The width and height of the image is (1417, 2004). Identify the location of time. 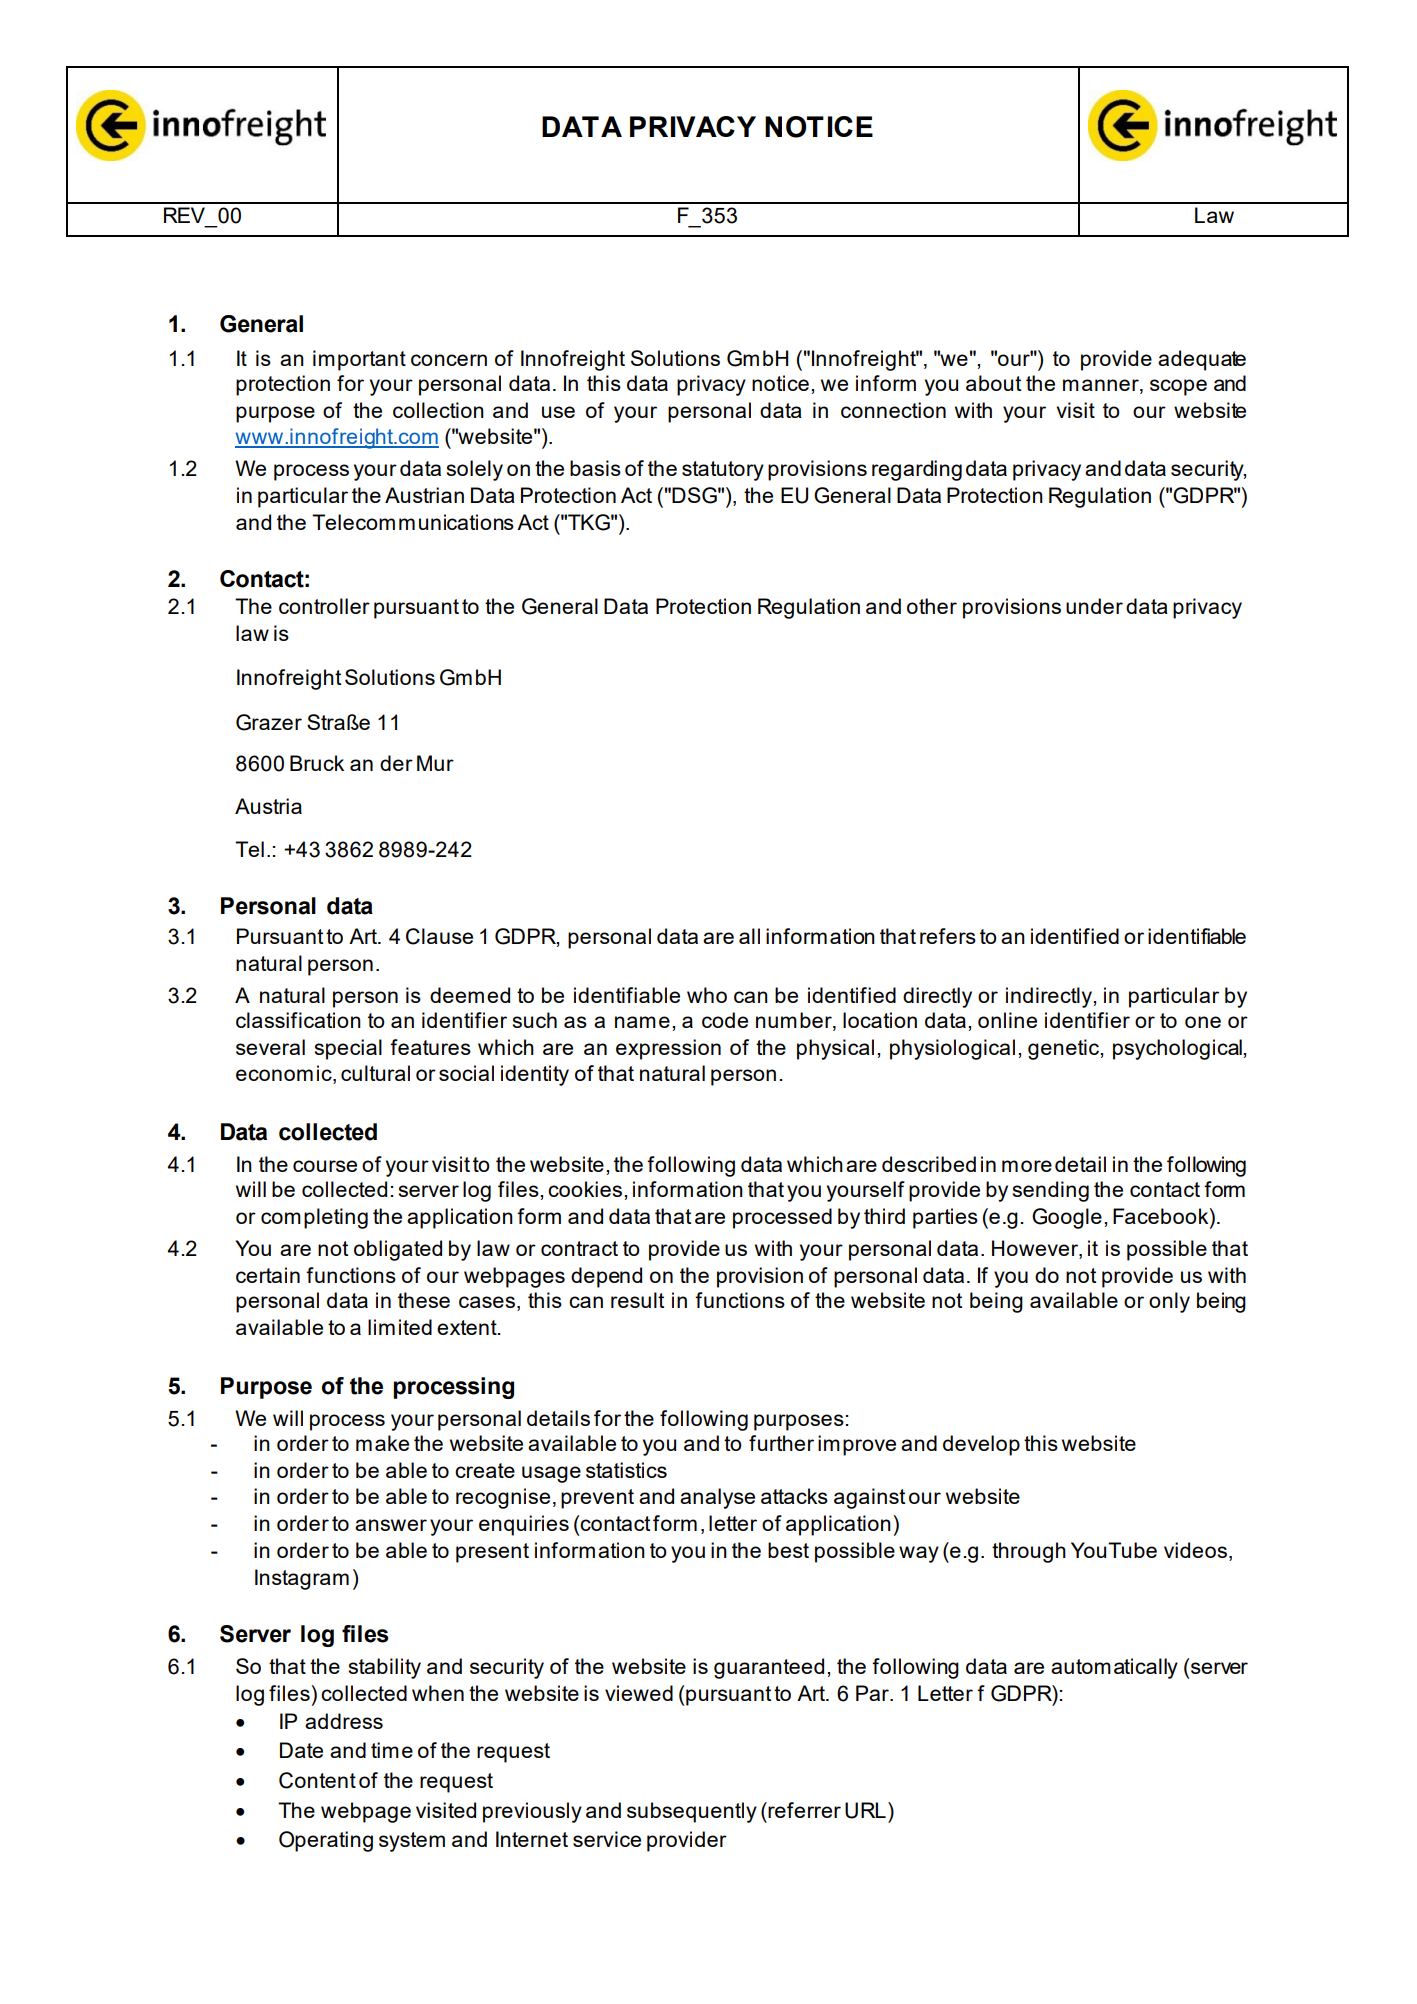
(392, 1750).
